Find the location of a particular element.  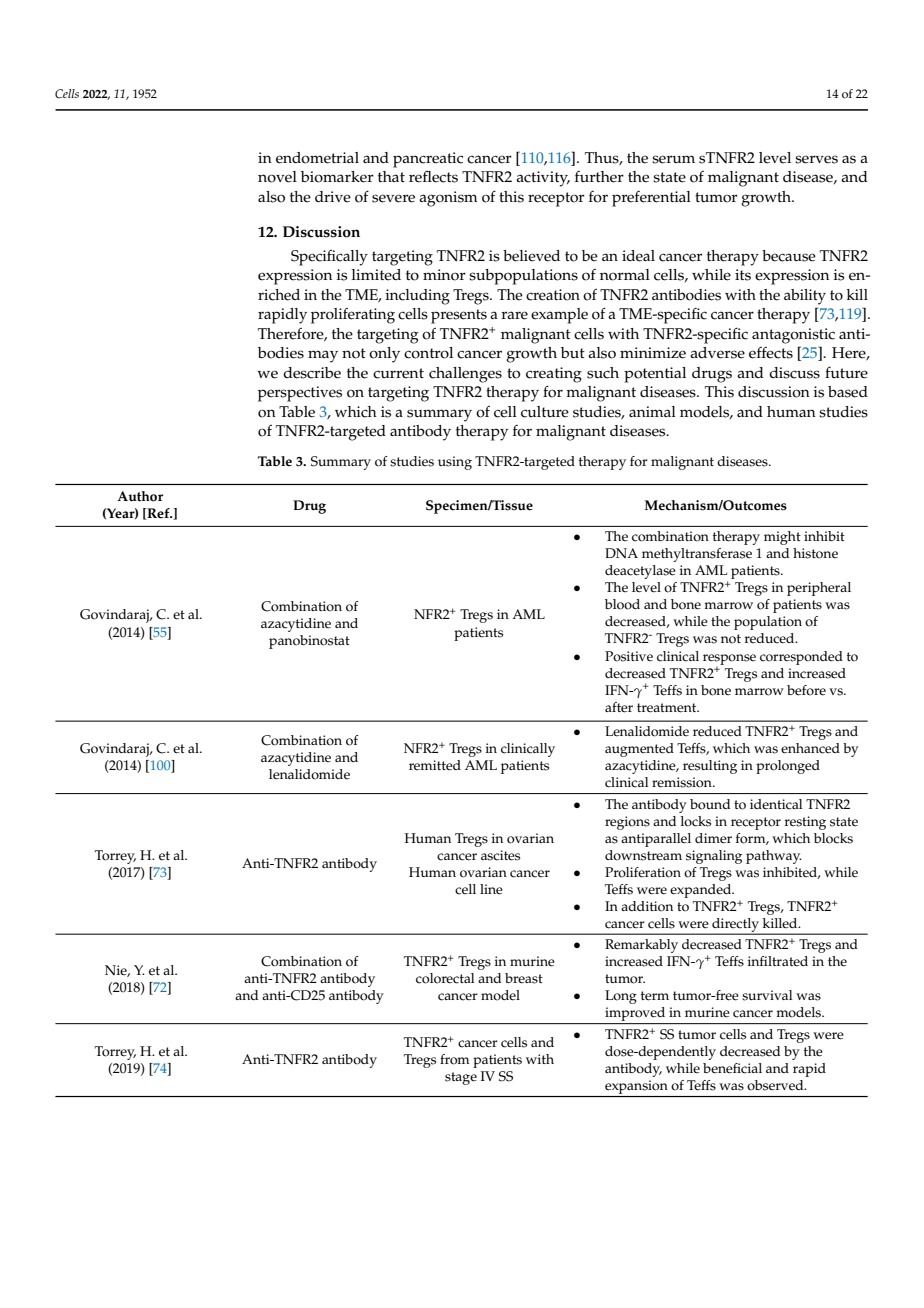

from is located at coordinates (455, 1059).
